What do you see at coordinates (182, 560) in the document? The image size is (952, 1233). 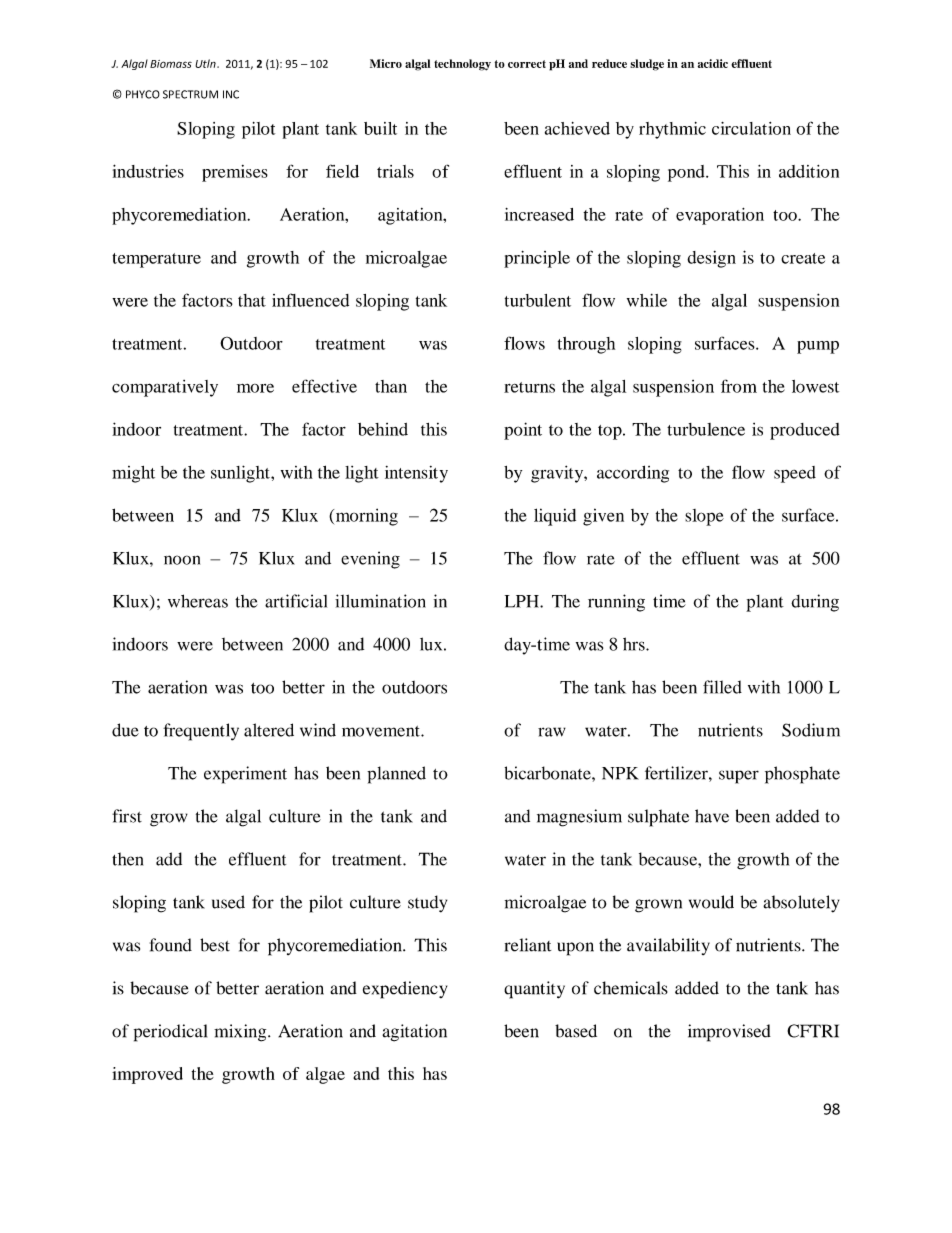 I see `noon` at bounding box center [182, 560].
